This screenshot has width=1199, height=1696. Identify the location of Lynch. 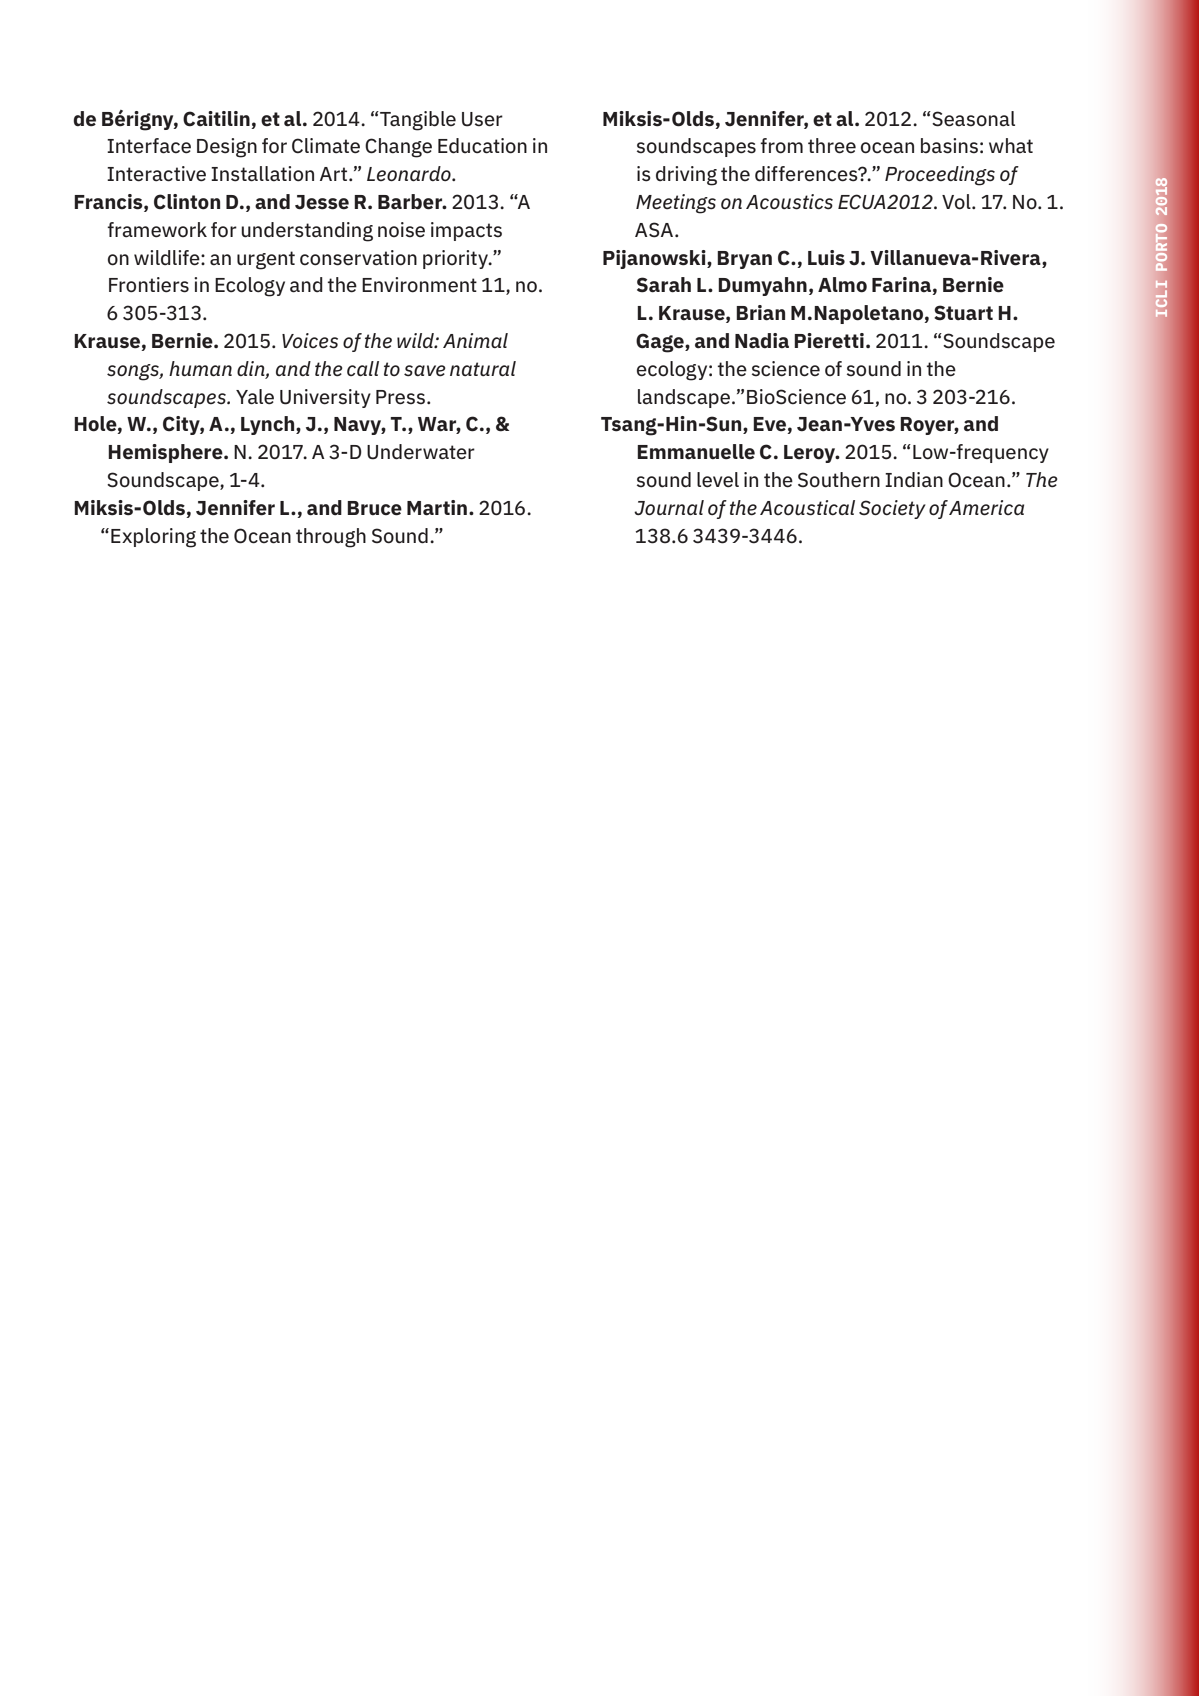
(269, 425).
